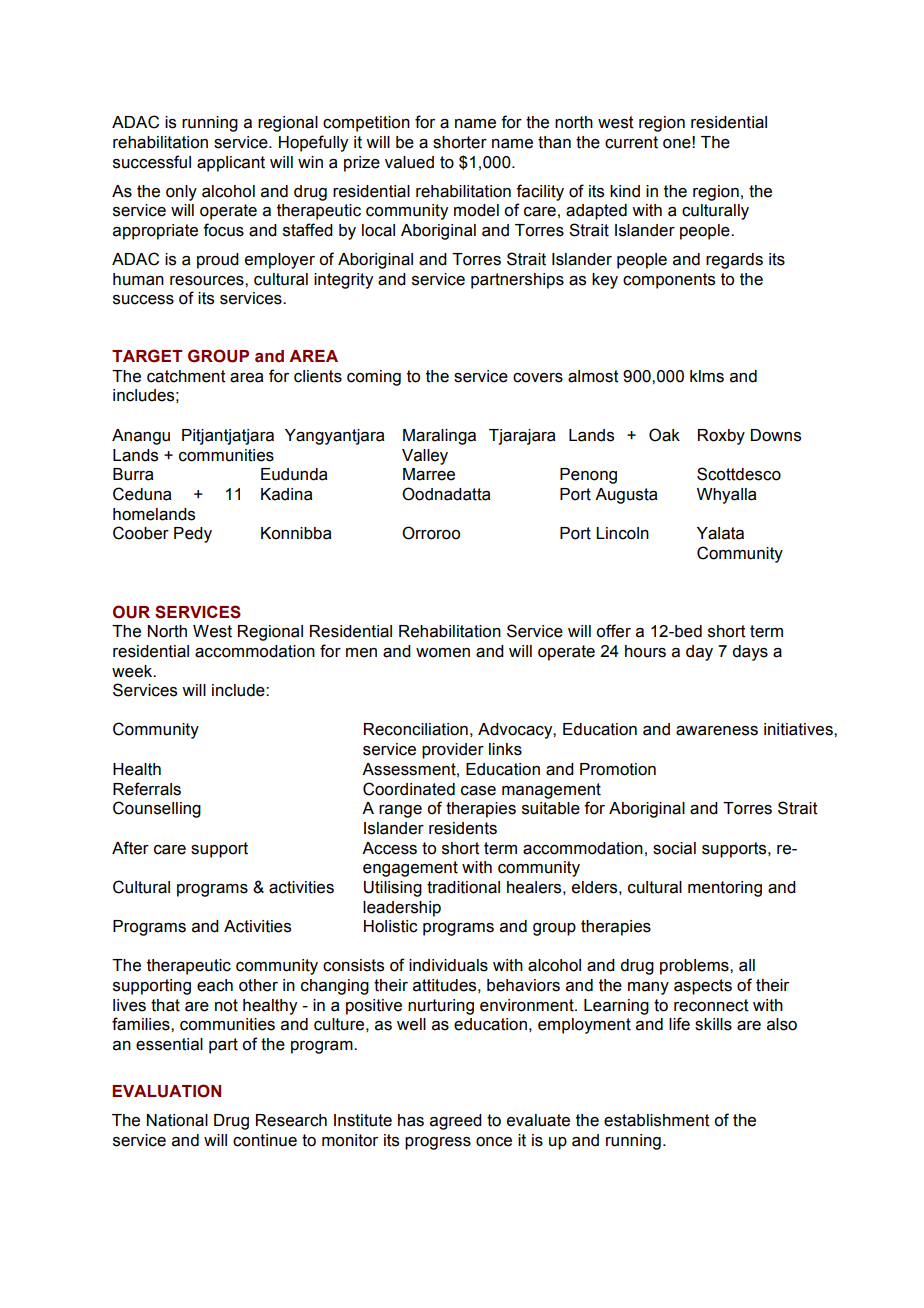  What do you see at coordinates (622, 533) in the screenshot?
I see `Lincoln` at bounding box center [622, 533].
